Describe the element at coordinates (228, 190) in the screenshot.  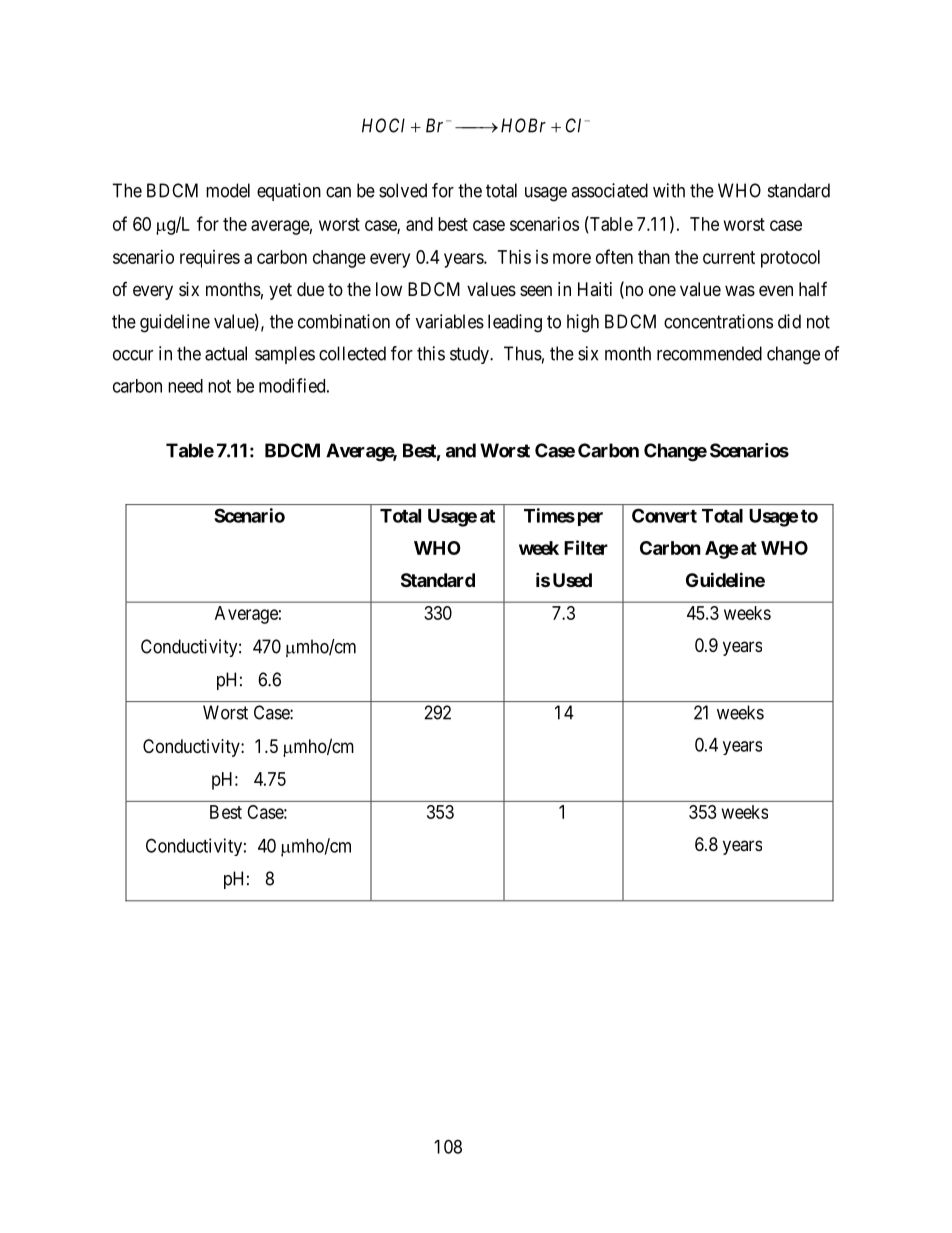
I see `model` at that location.
